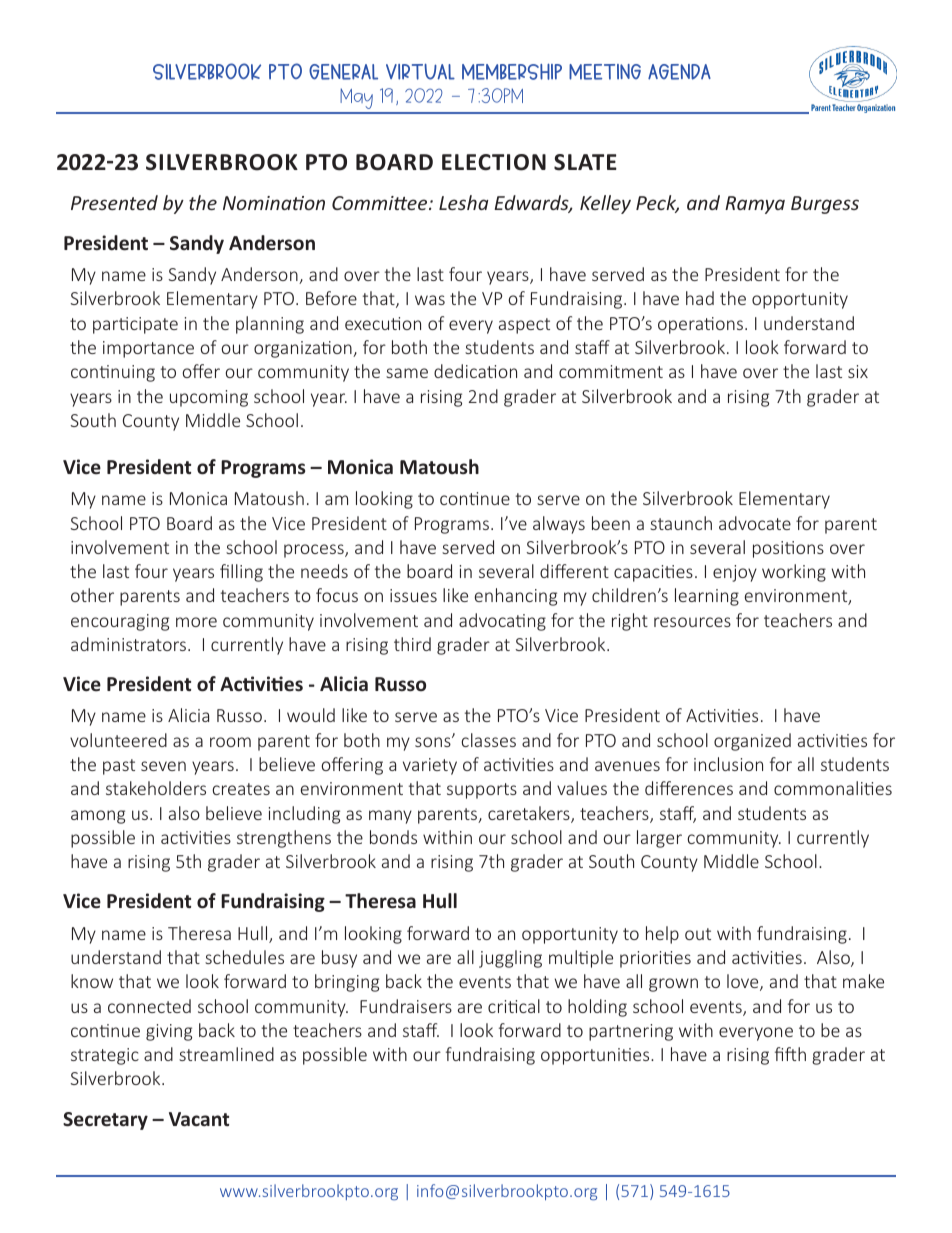  Describe the element at coordinates (752, 742) in the image. I see `organized` at that location.
